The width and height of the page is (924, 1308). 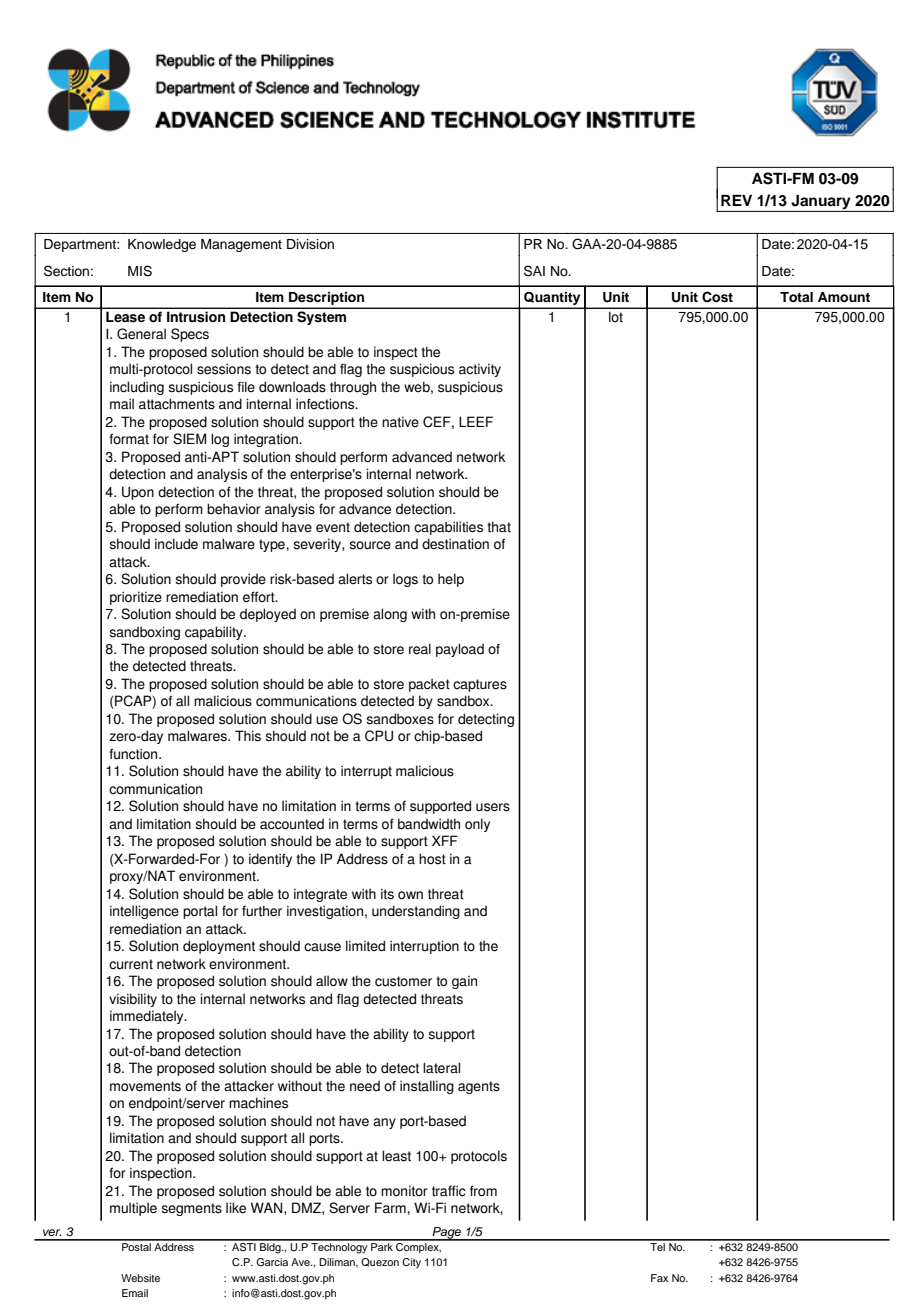 What do you see at coordinates (451, 580) in the page?
I see `help` at bounding box center [451, 580].
